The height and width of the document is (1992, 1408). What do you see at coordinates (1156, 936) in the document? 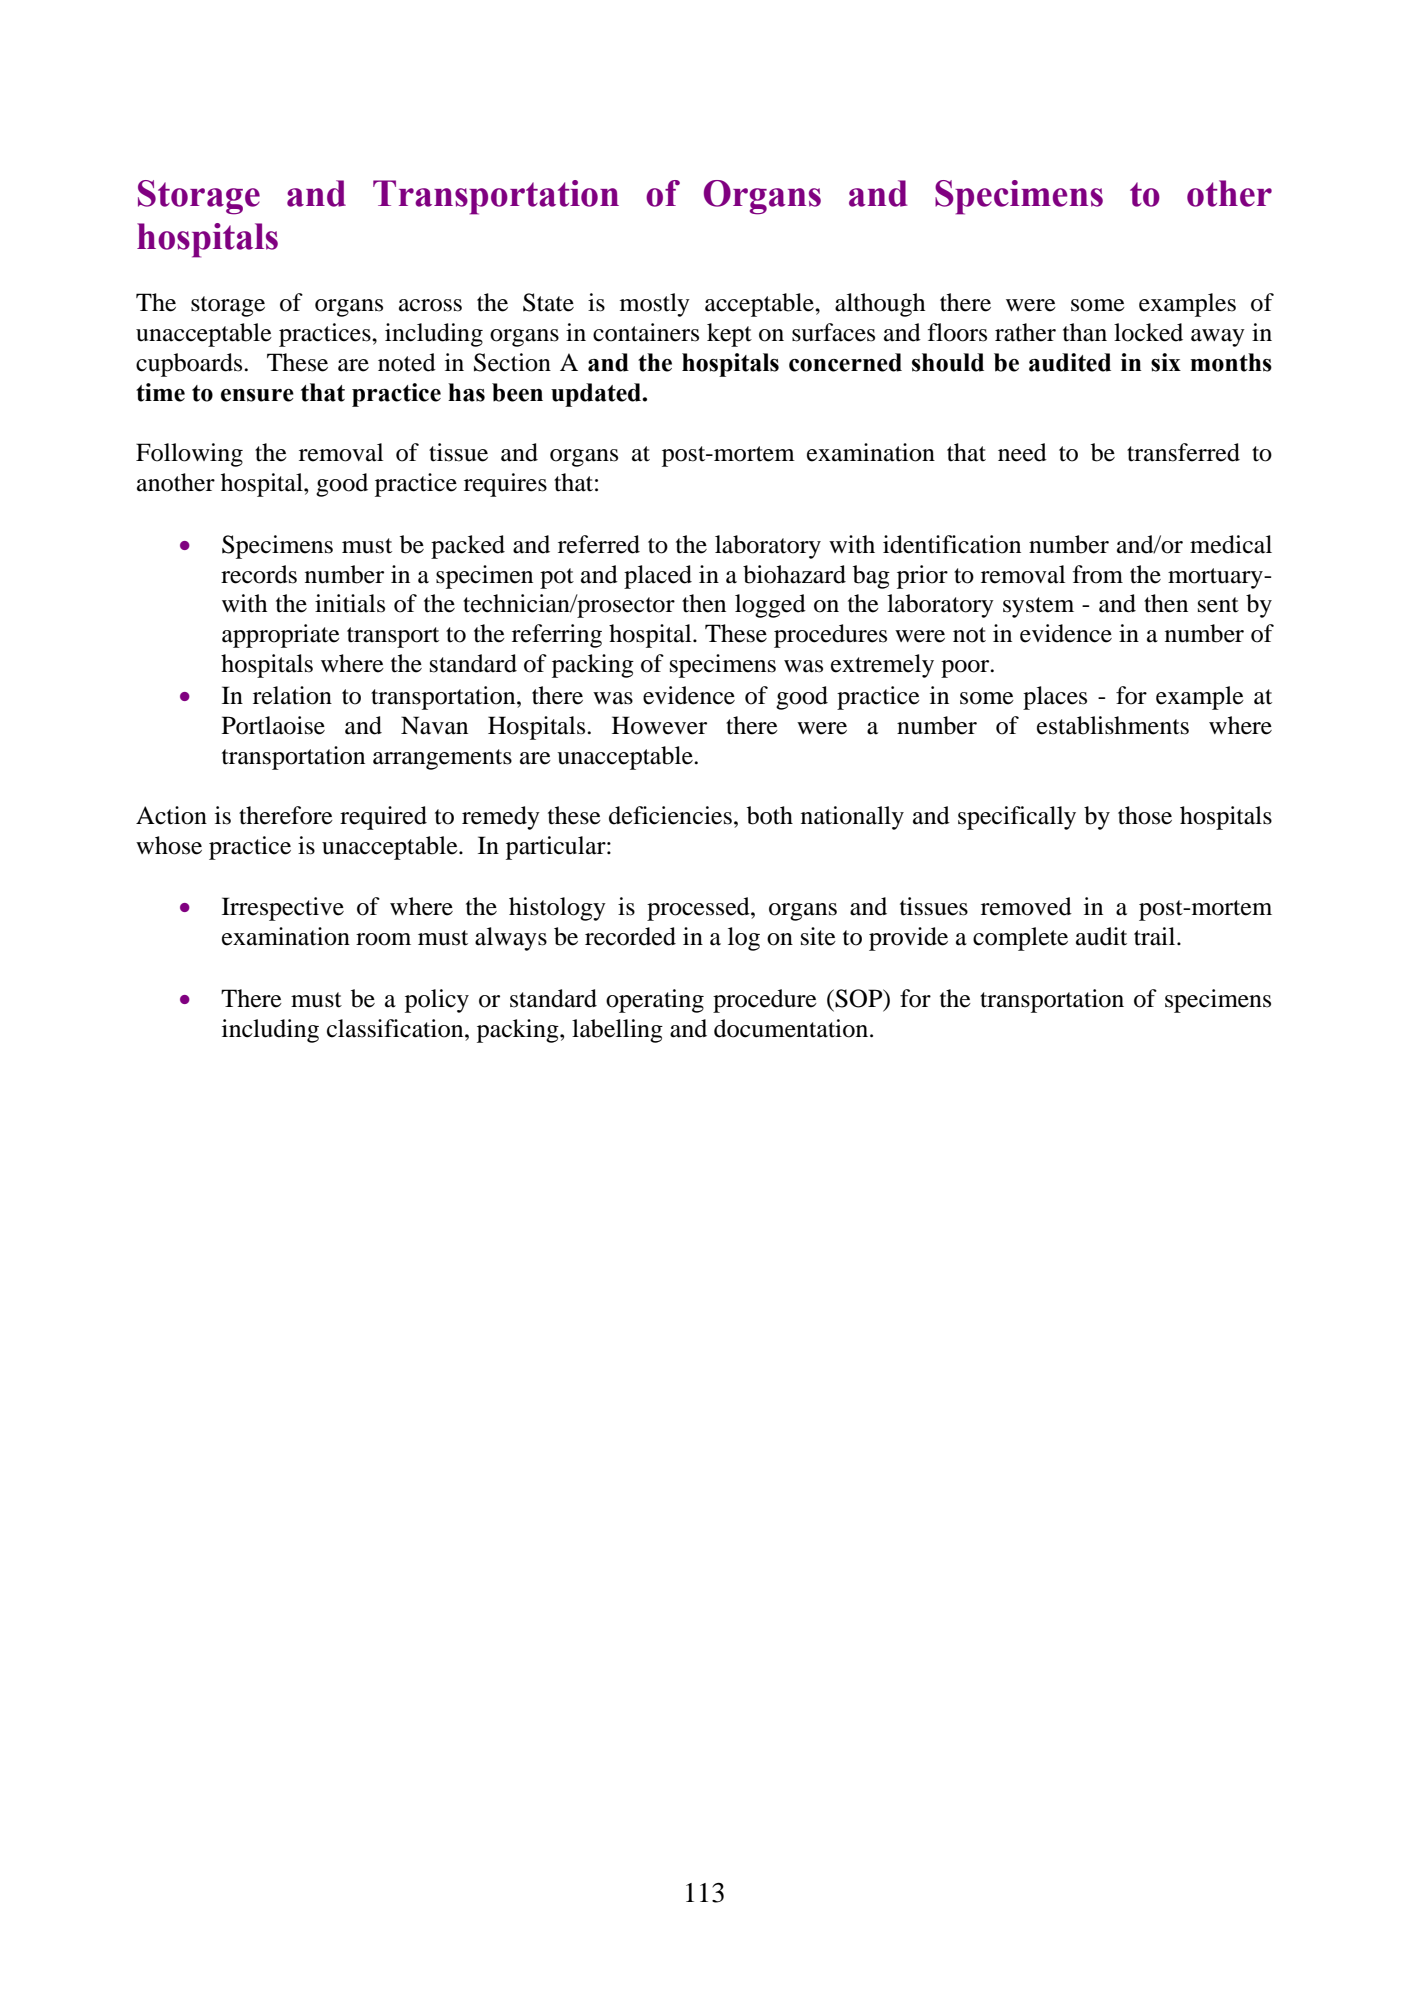
I see `trail` at bounding box center [1156, 936].
